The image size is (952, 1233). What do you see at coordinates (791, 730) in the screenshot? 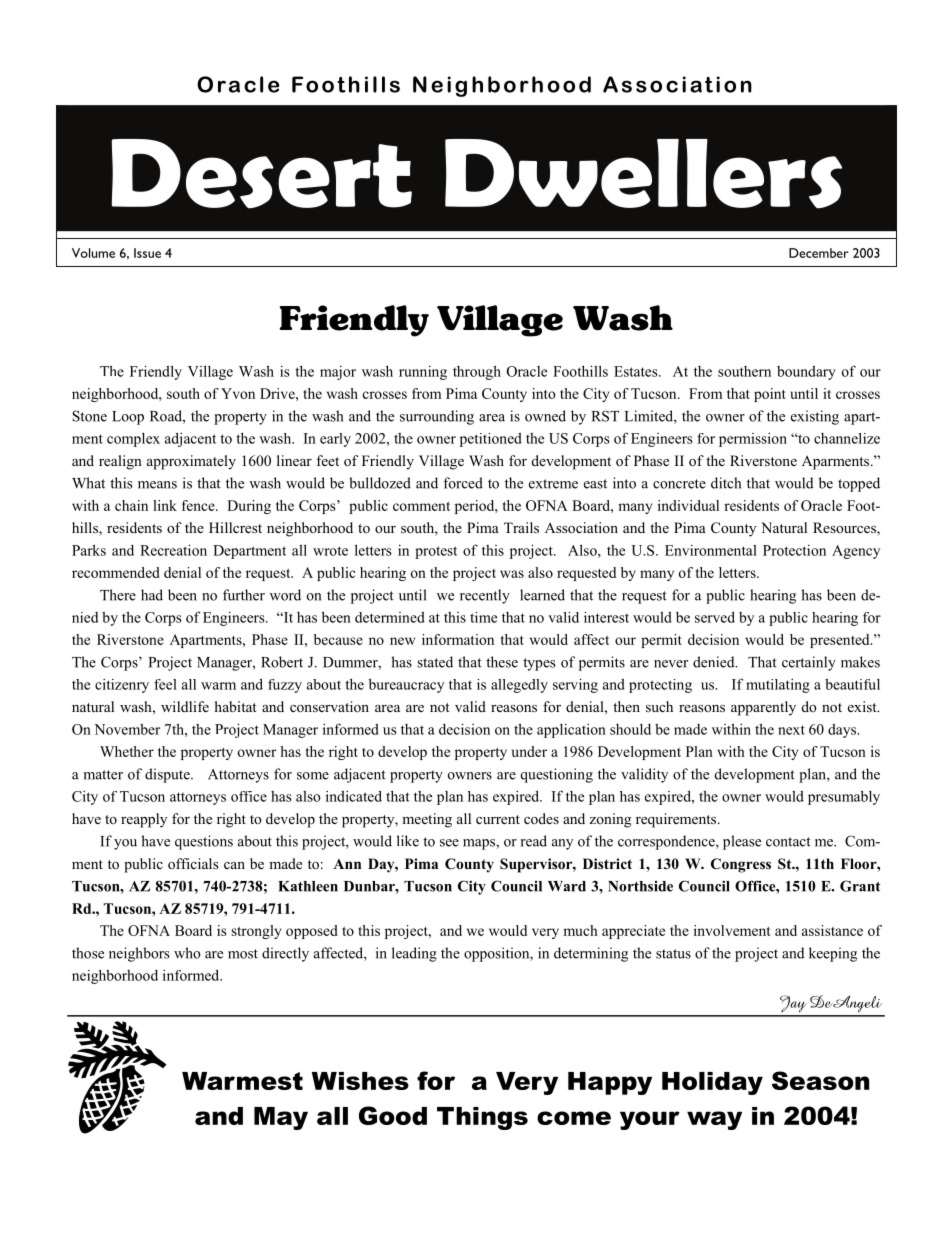
I see `next` at bounding box center [791, 730].
